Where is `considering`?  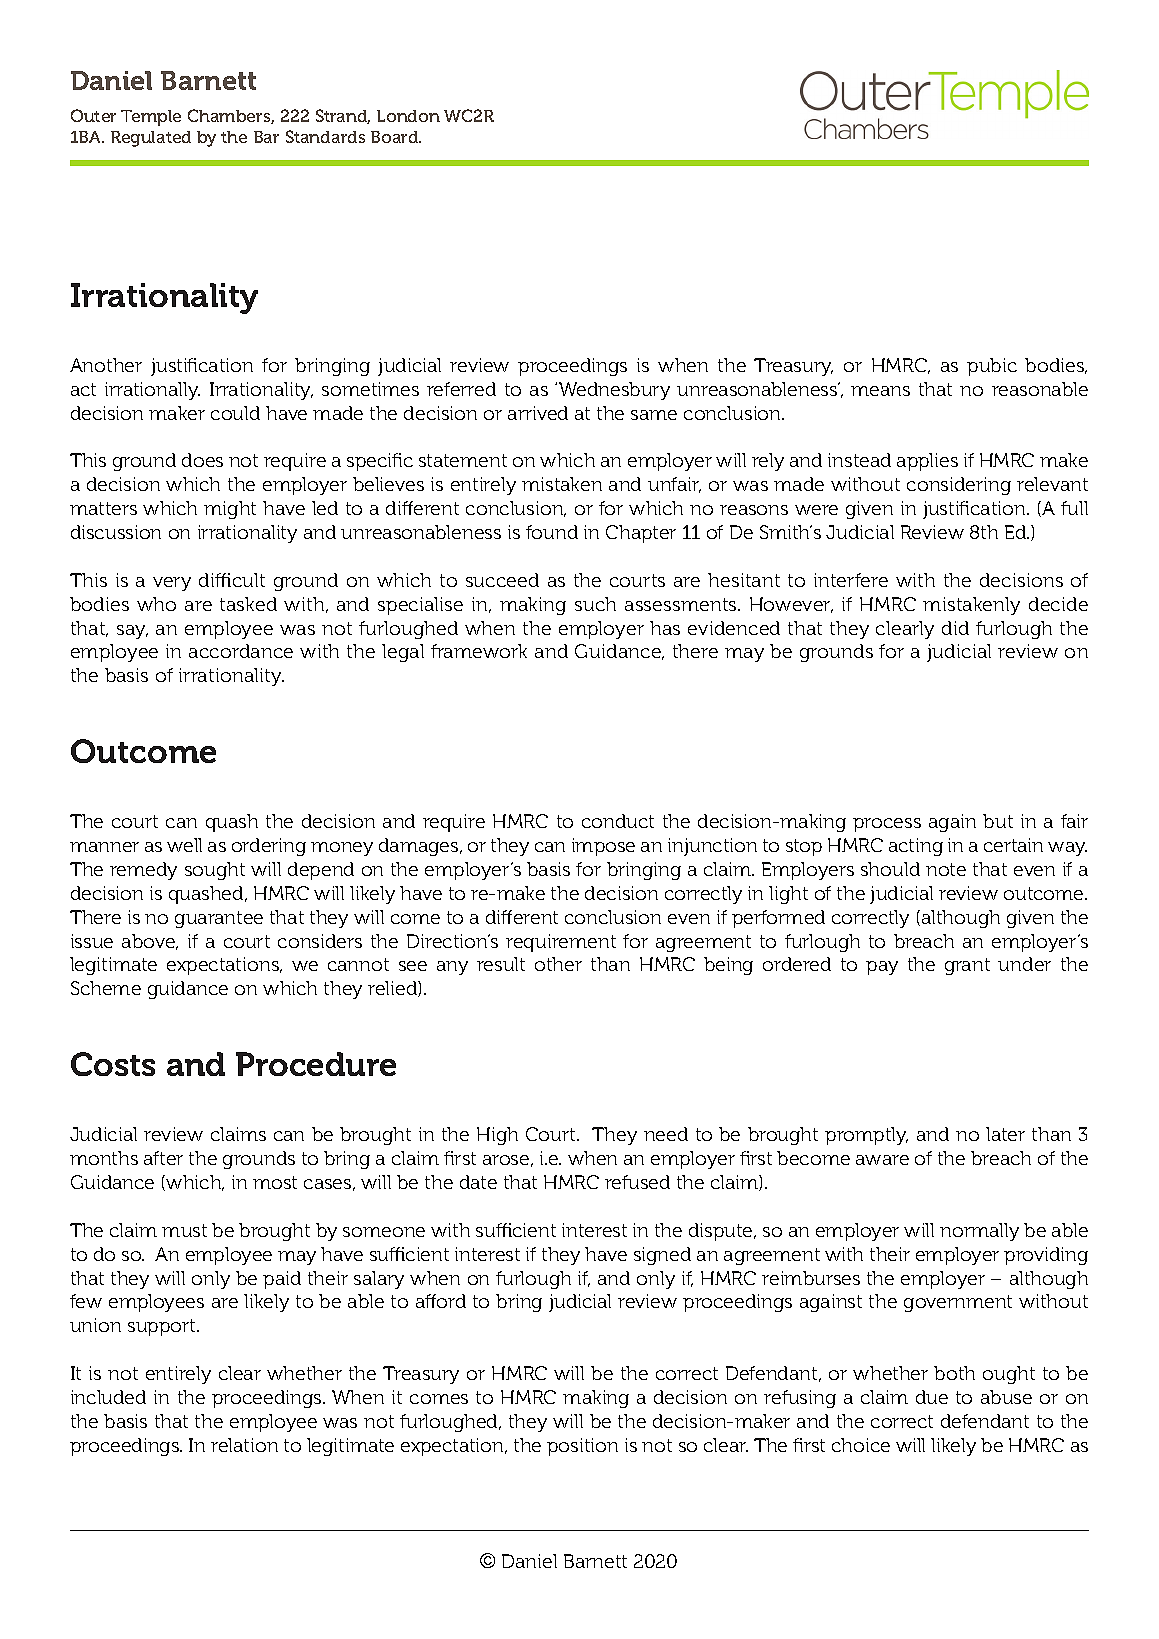 considering is located at coordinates (959, 486).
